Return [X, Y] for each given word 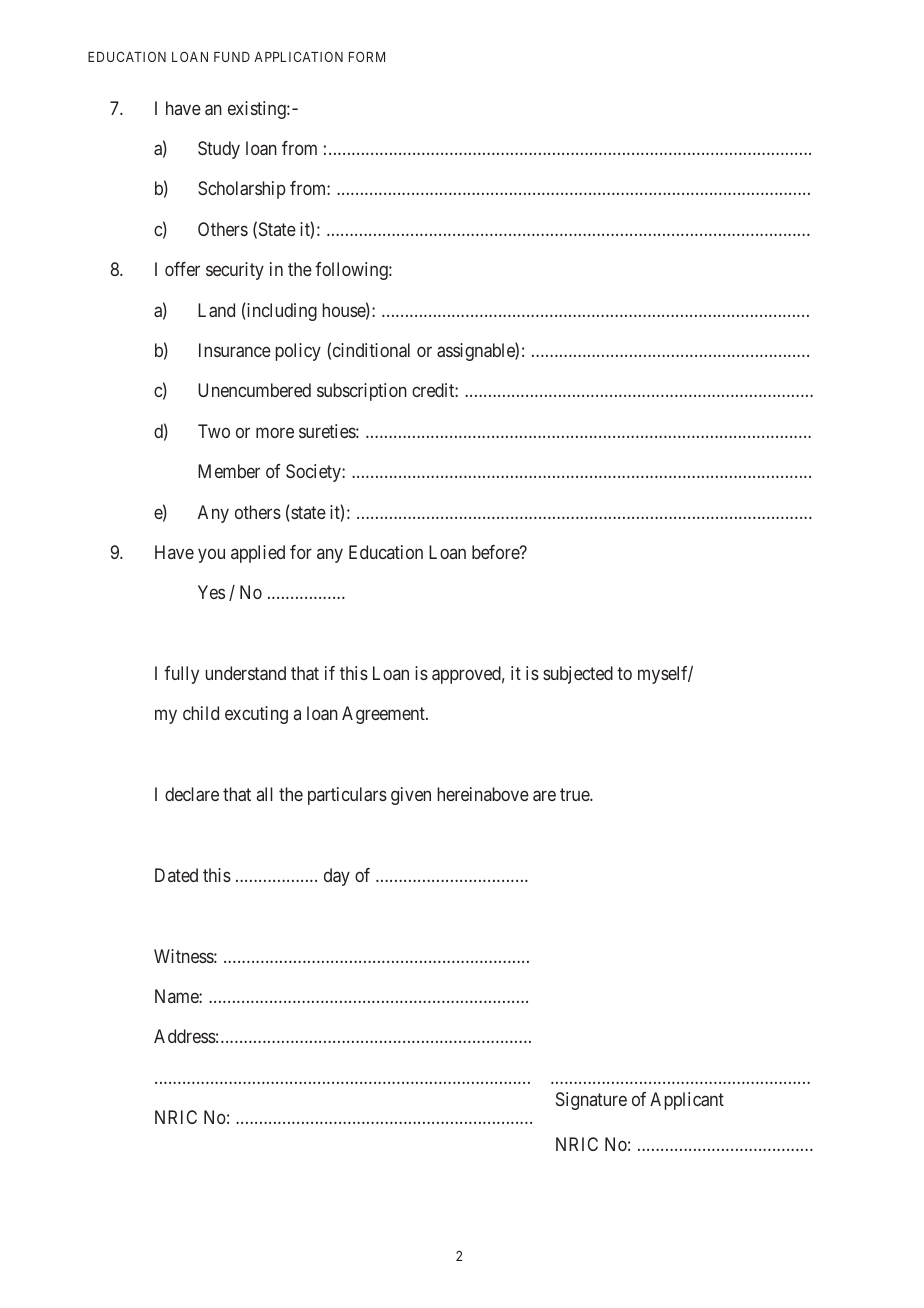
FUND [232, 57]
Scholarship [242, 190]
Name [177, 996]
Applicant [687, 1101]
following [352, 271]
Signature [591, 1101]
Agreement [384, 715]
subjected [578, 675]
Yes [211, 592]
